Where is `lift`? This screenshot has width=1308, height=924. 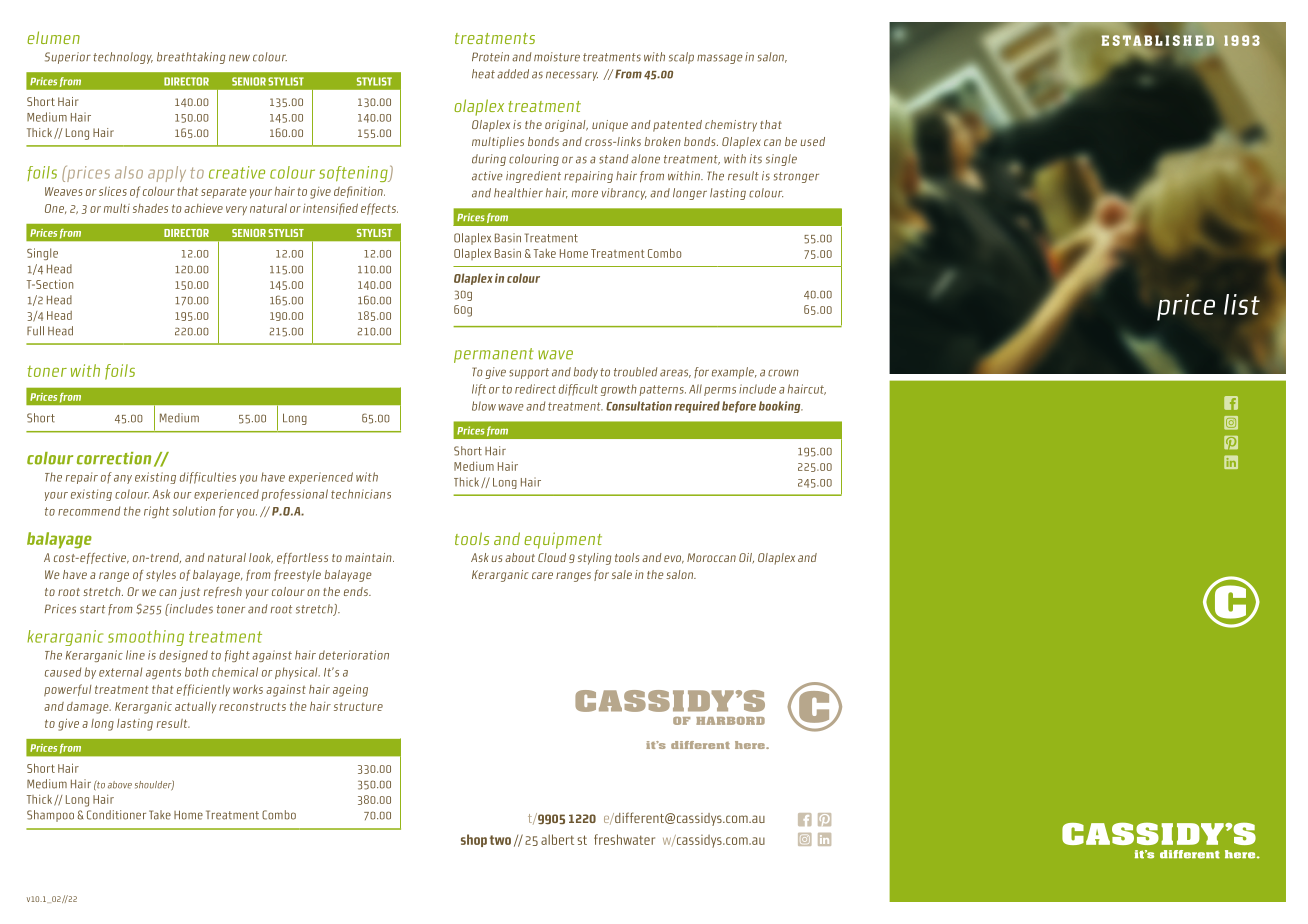
lift is located at coordinates (479, 390).
